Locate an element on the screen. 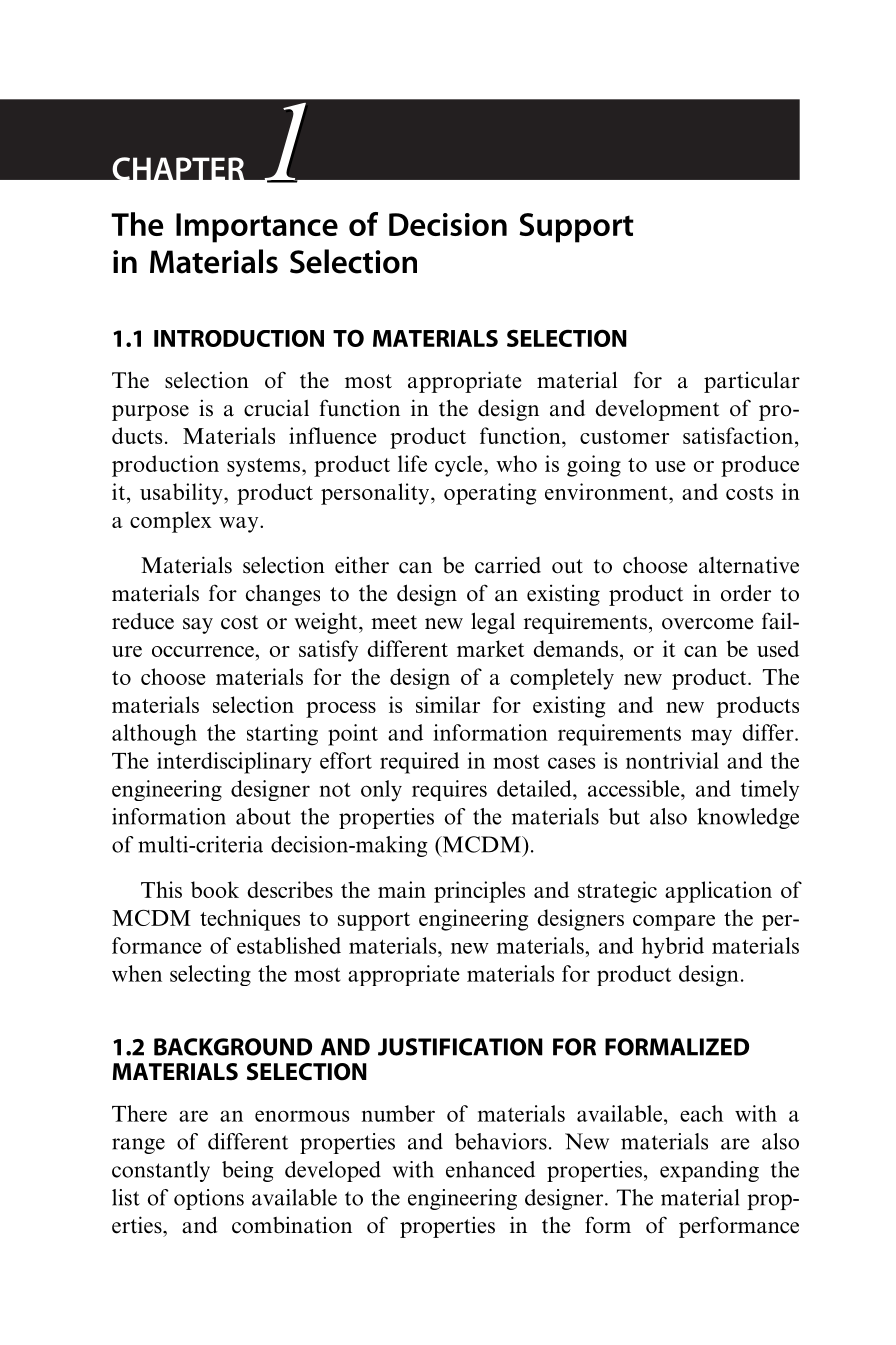 The width and height of the screenshot is (896, 1345). expanding is located at coordinates (709, 1171).
